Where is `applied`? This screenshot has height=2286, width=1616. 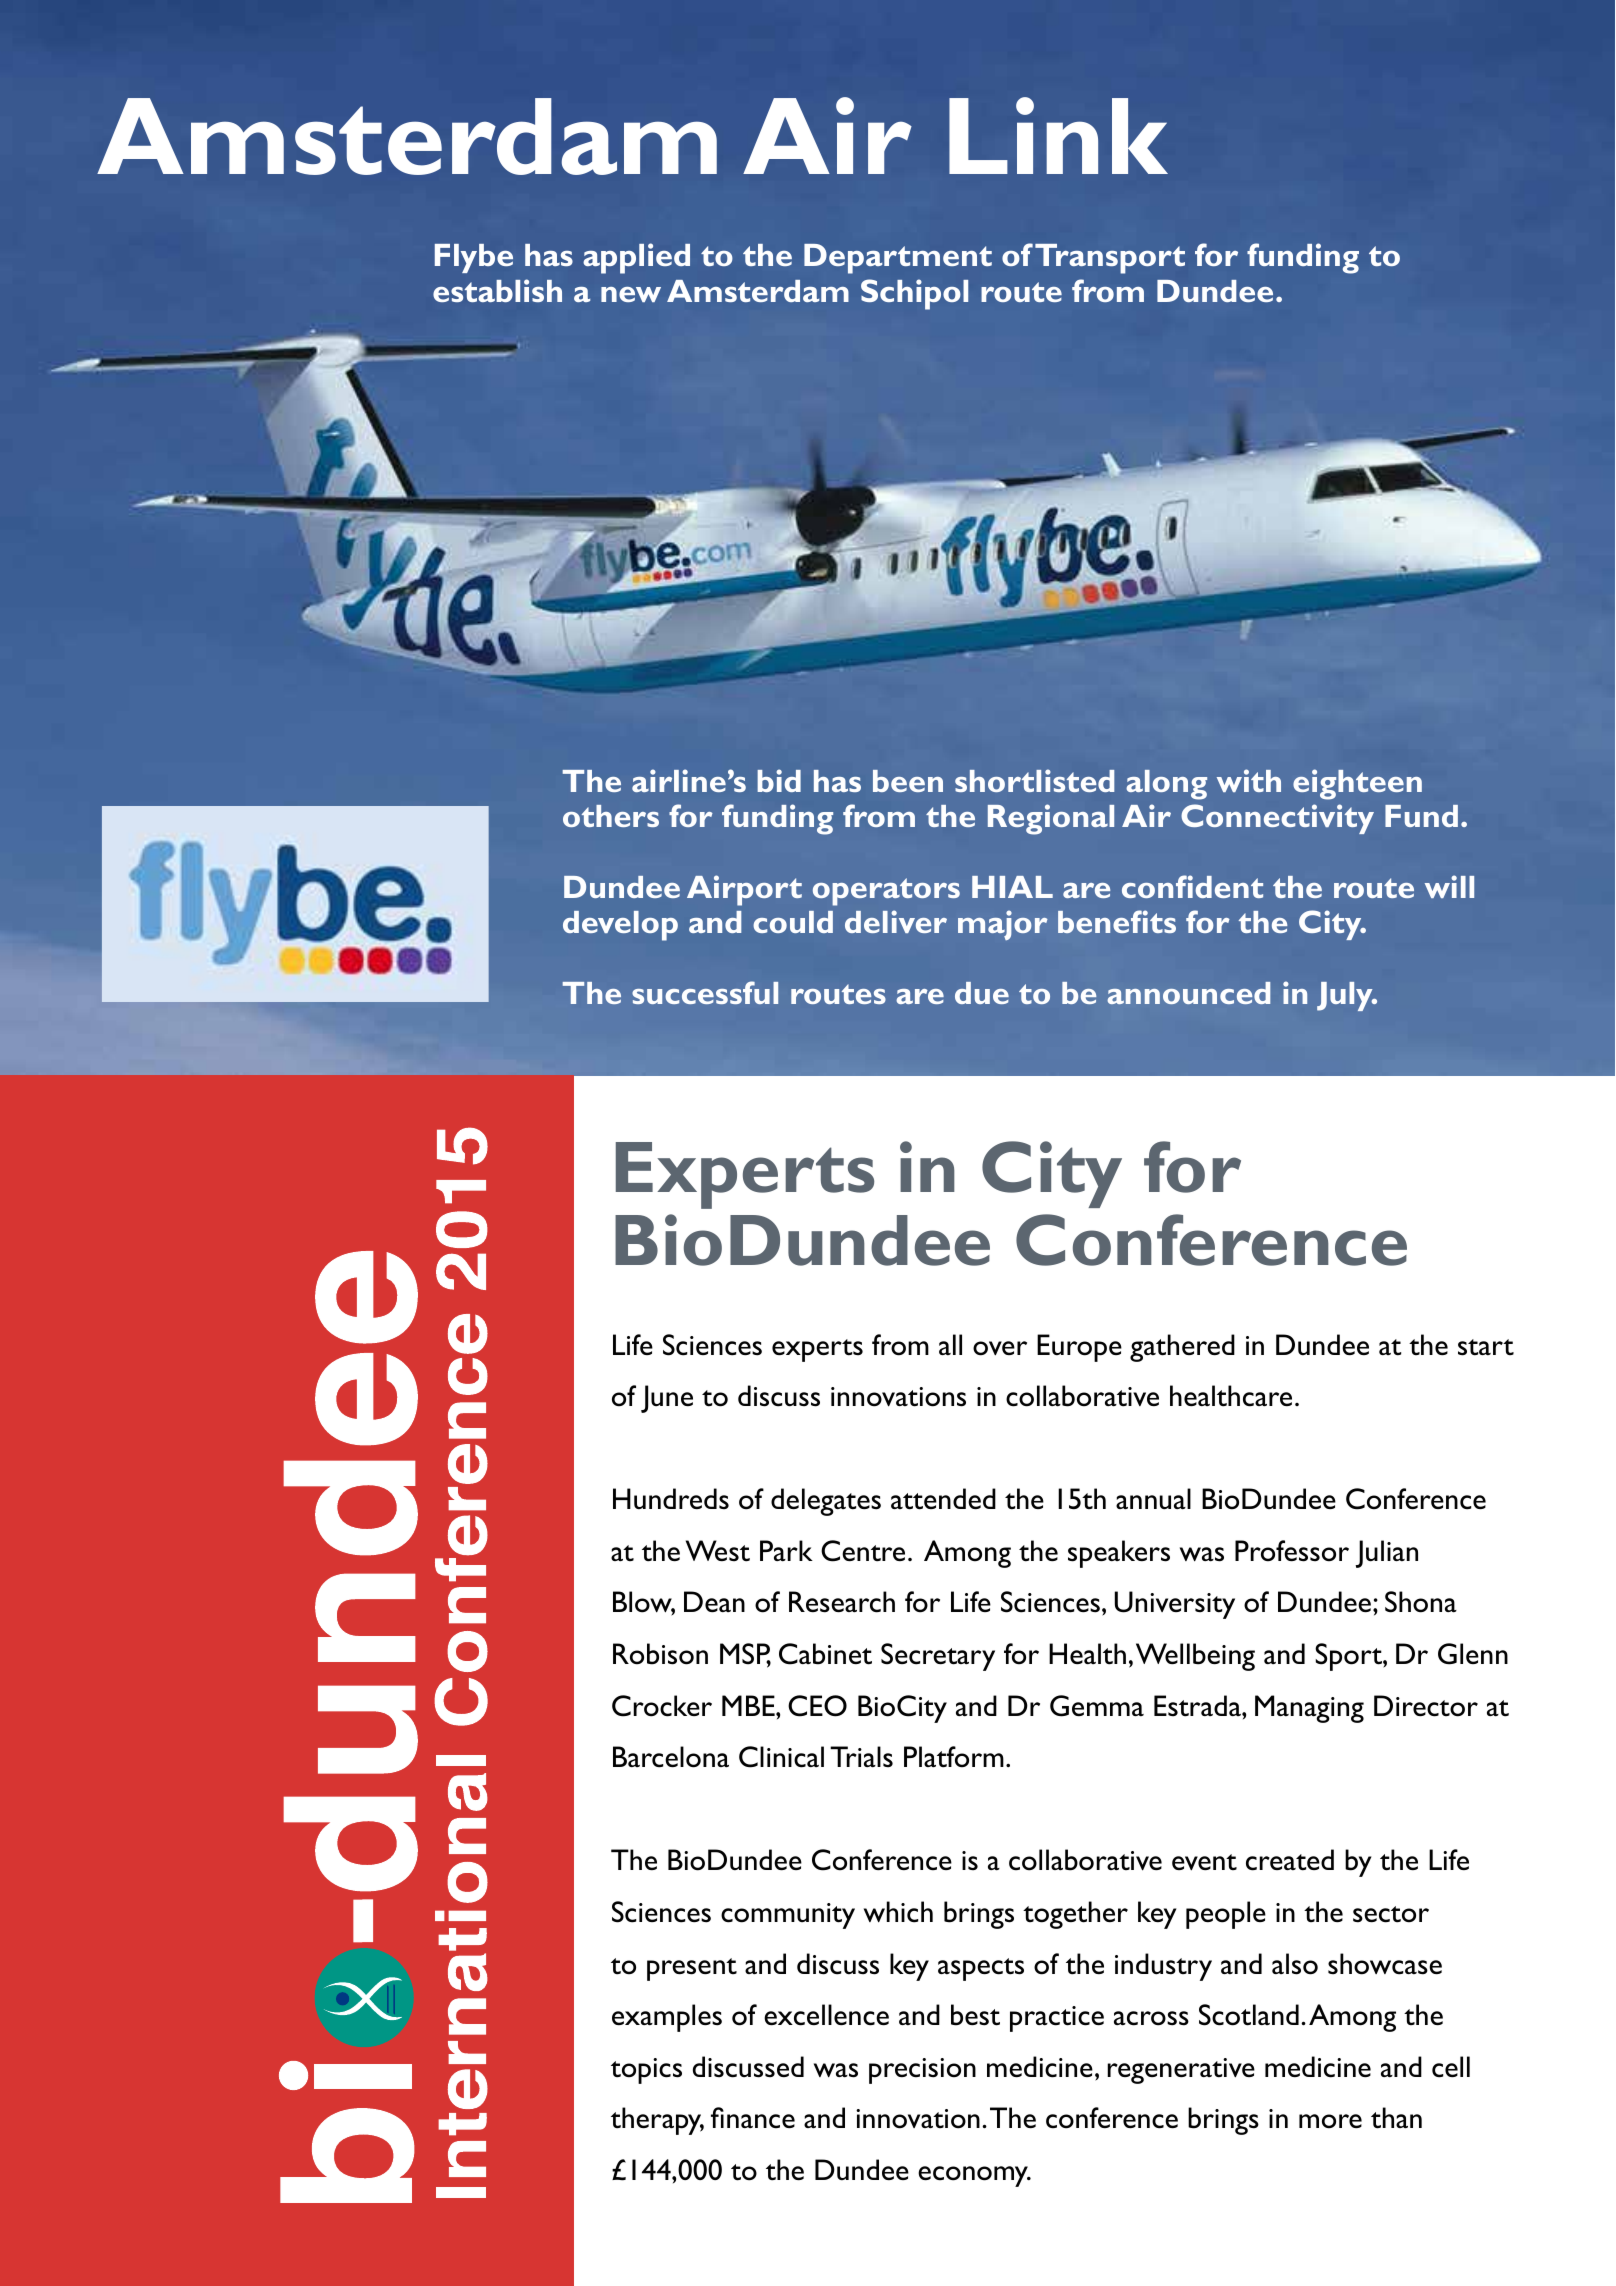
applied is located at coordinates (636, 258).
